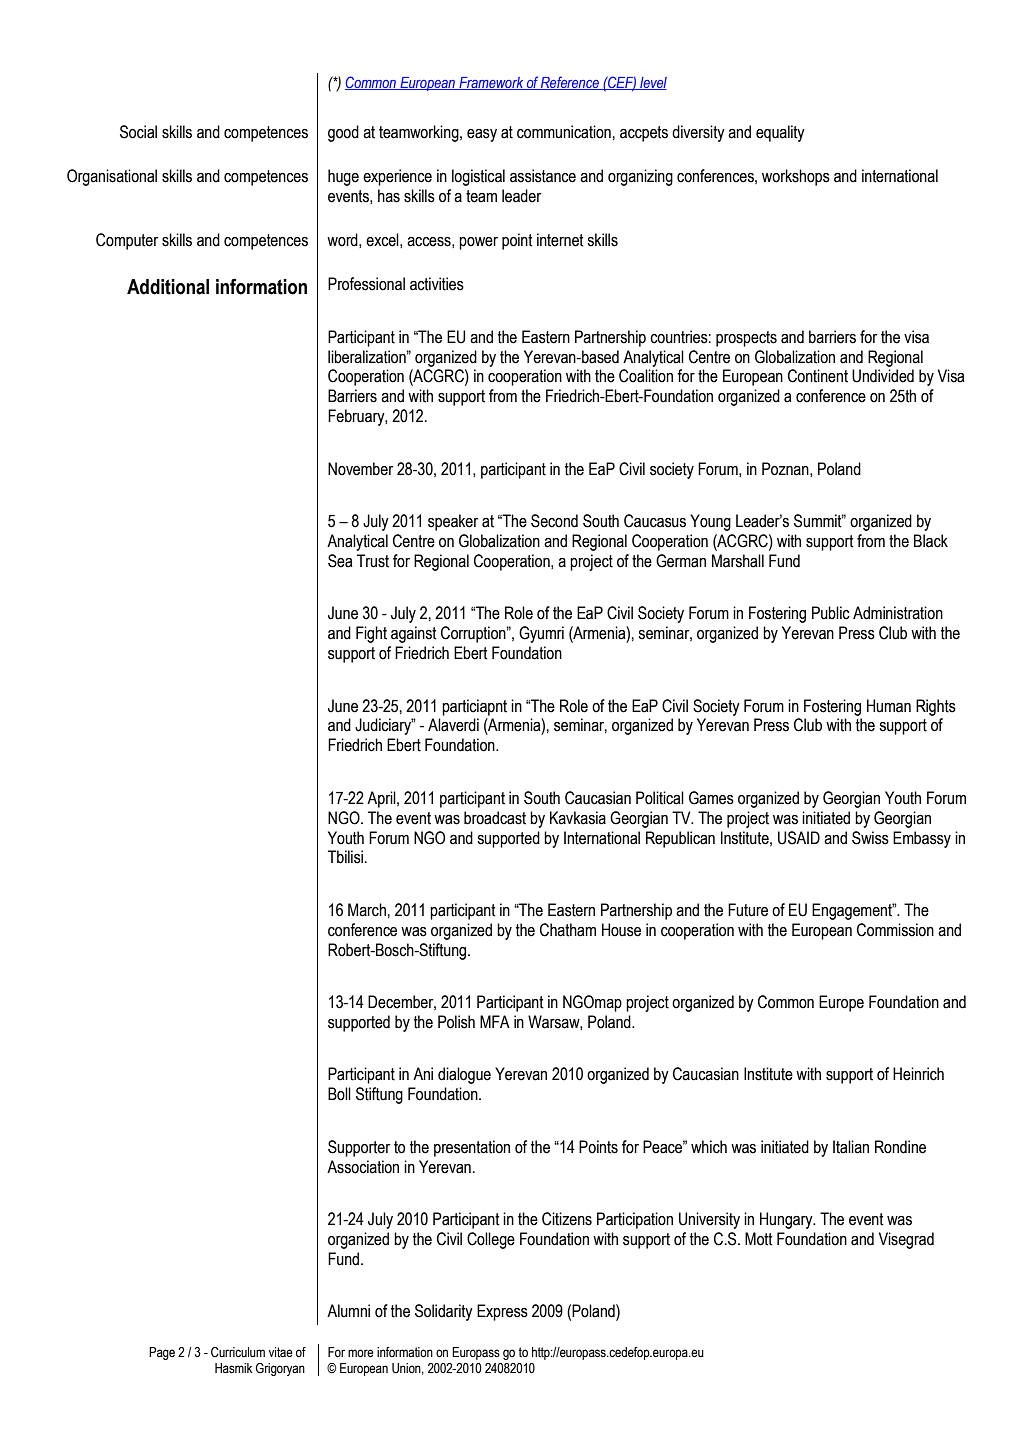 This image has height=1454, width=1027. Describe the element at coordinates (367, 910) in the image. I see `March` at that location.
